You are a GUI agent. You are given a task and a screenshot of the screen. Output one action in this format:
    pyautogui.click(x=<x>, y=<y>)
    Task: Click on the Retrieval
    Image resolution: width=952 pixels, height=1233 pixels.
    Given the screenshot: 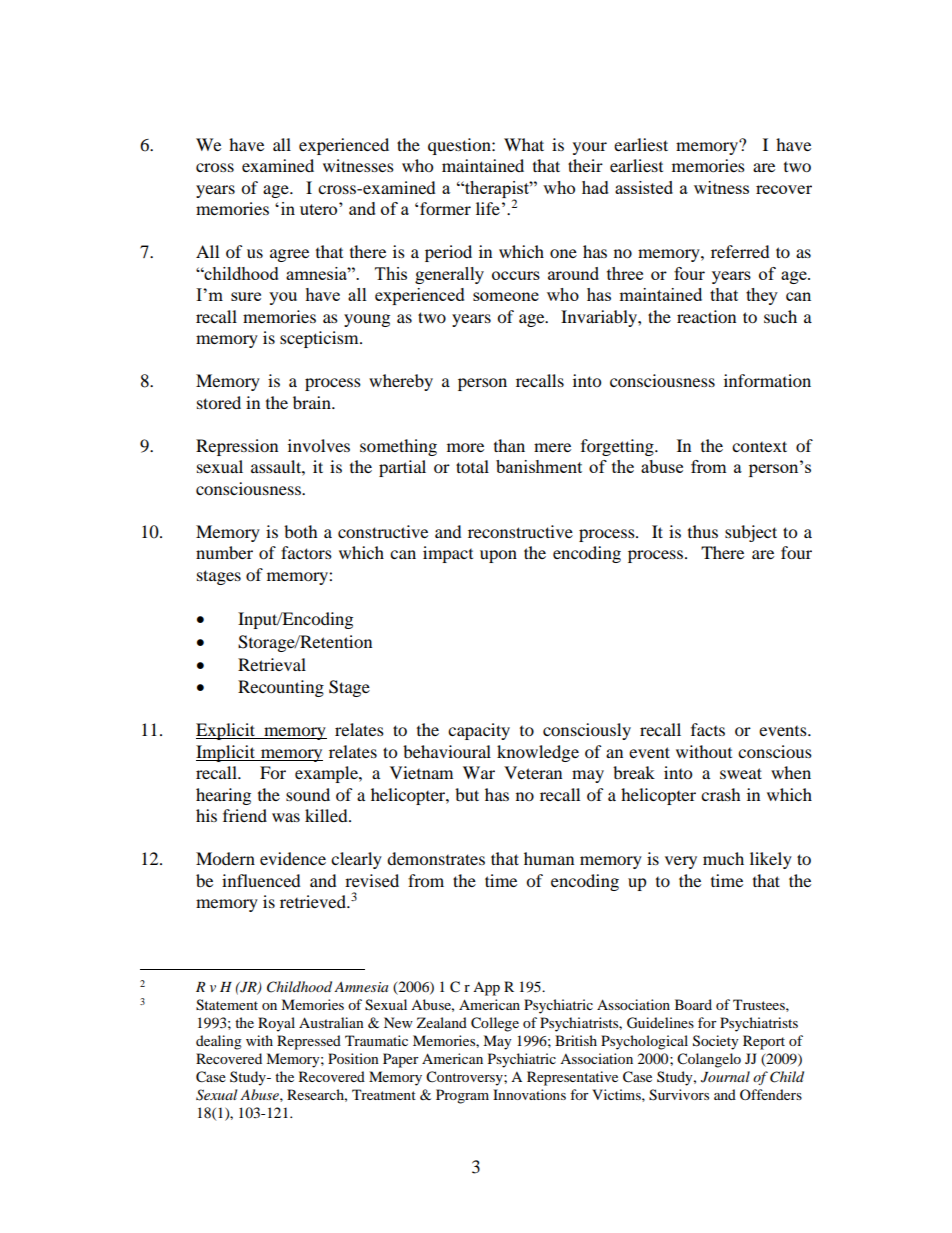 What is the action you would take?
    pyautogui.click(x=272, y=664)
